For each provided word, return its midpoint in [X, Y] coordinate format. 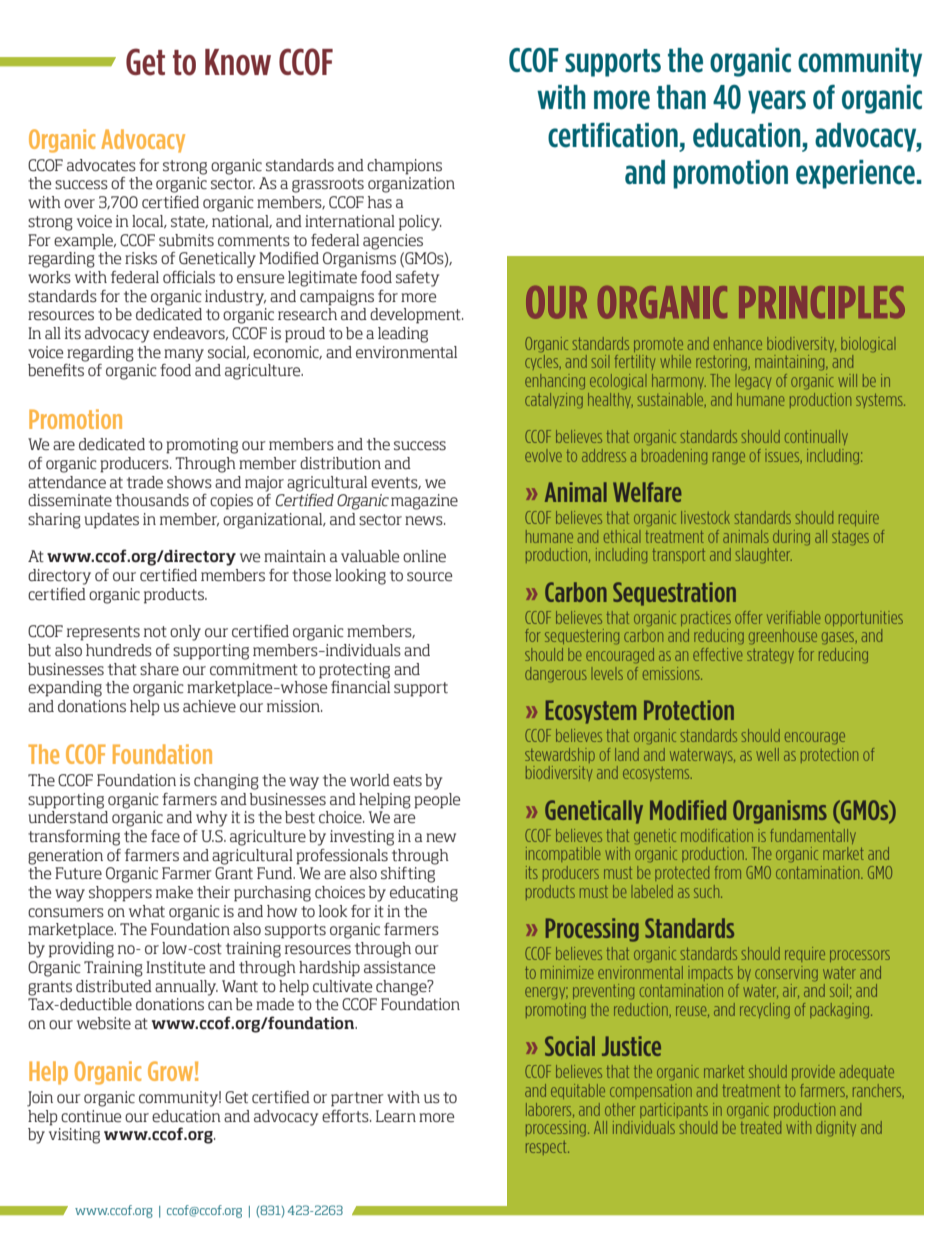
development [416, 316]
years [777, 102]
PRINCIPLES [822, 302]
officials [189, 277]
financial [360, 687]
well [767, 754]
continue [91, 1116]
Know [238, 62]
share [159, 669]
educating [424, 894]
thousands [152, 500]
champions [404, 167]
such [708, 891]
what [147, 911]
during [791, 537]
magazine [424, 502]
